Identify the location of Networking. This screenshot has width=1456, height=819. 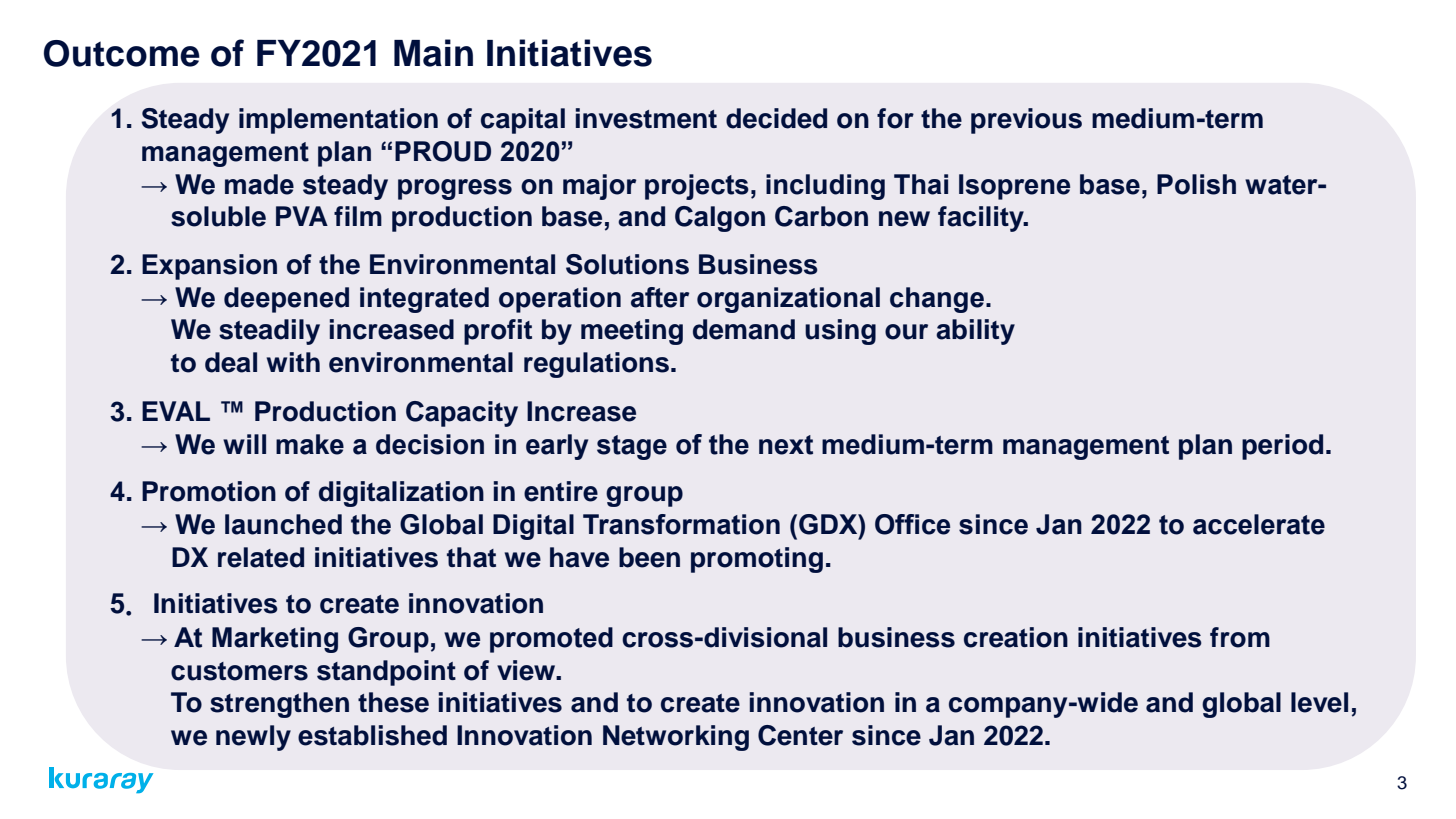
(676, 738).
